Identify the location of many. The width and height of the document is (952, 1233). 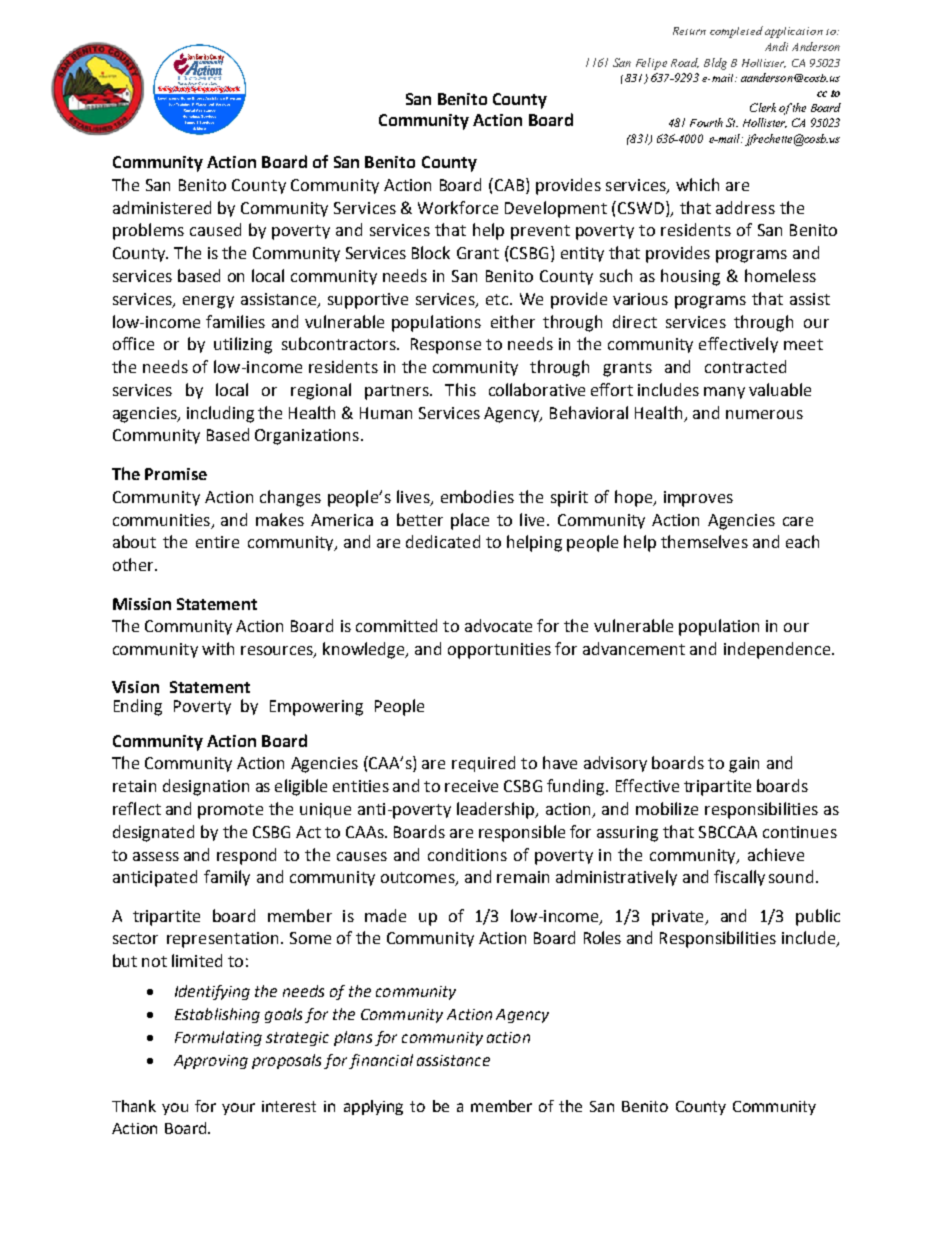
(724, 393).
